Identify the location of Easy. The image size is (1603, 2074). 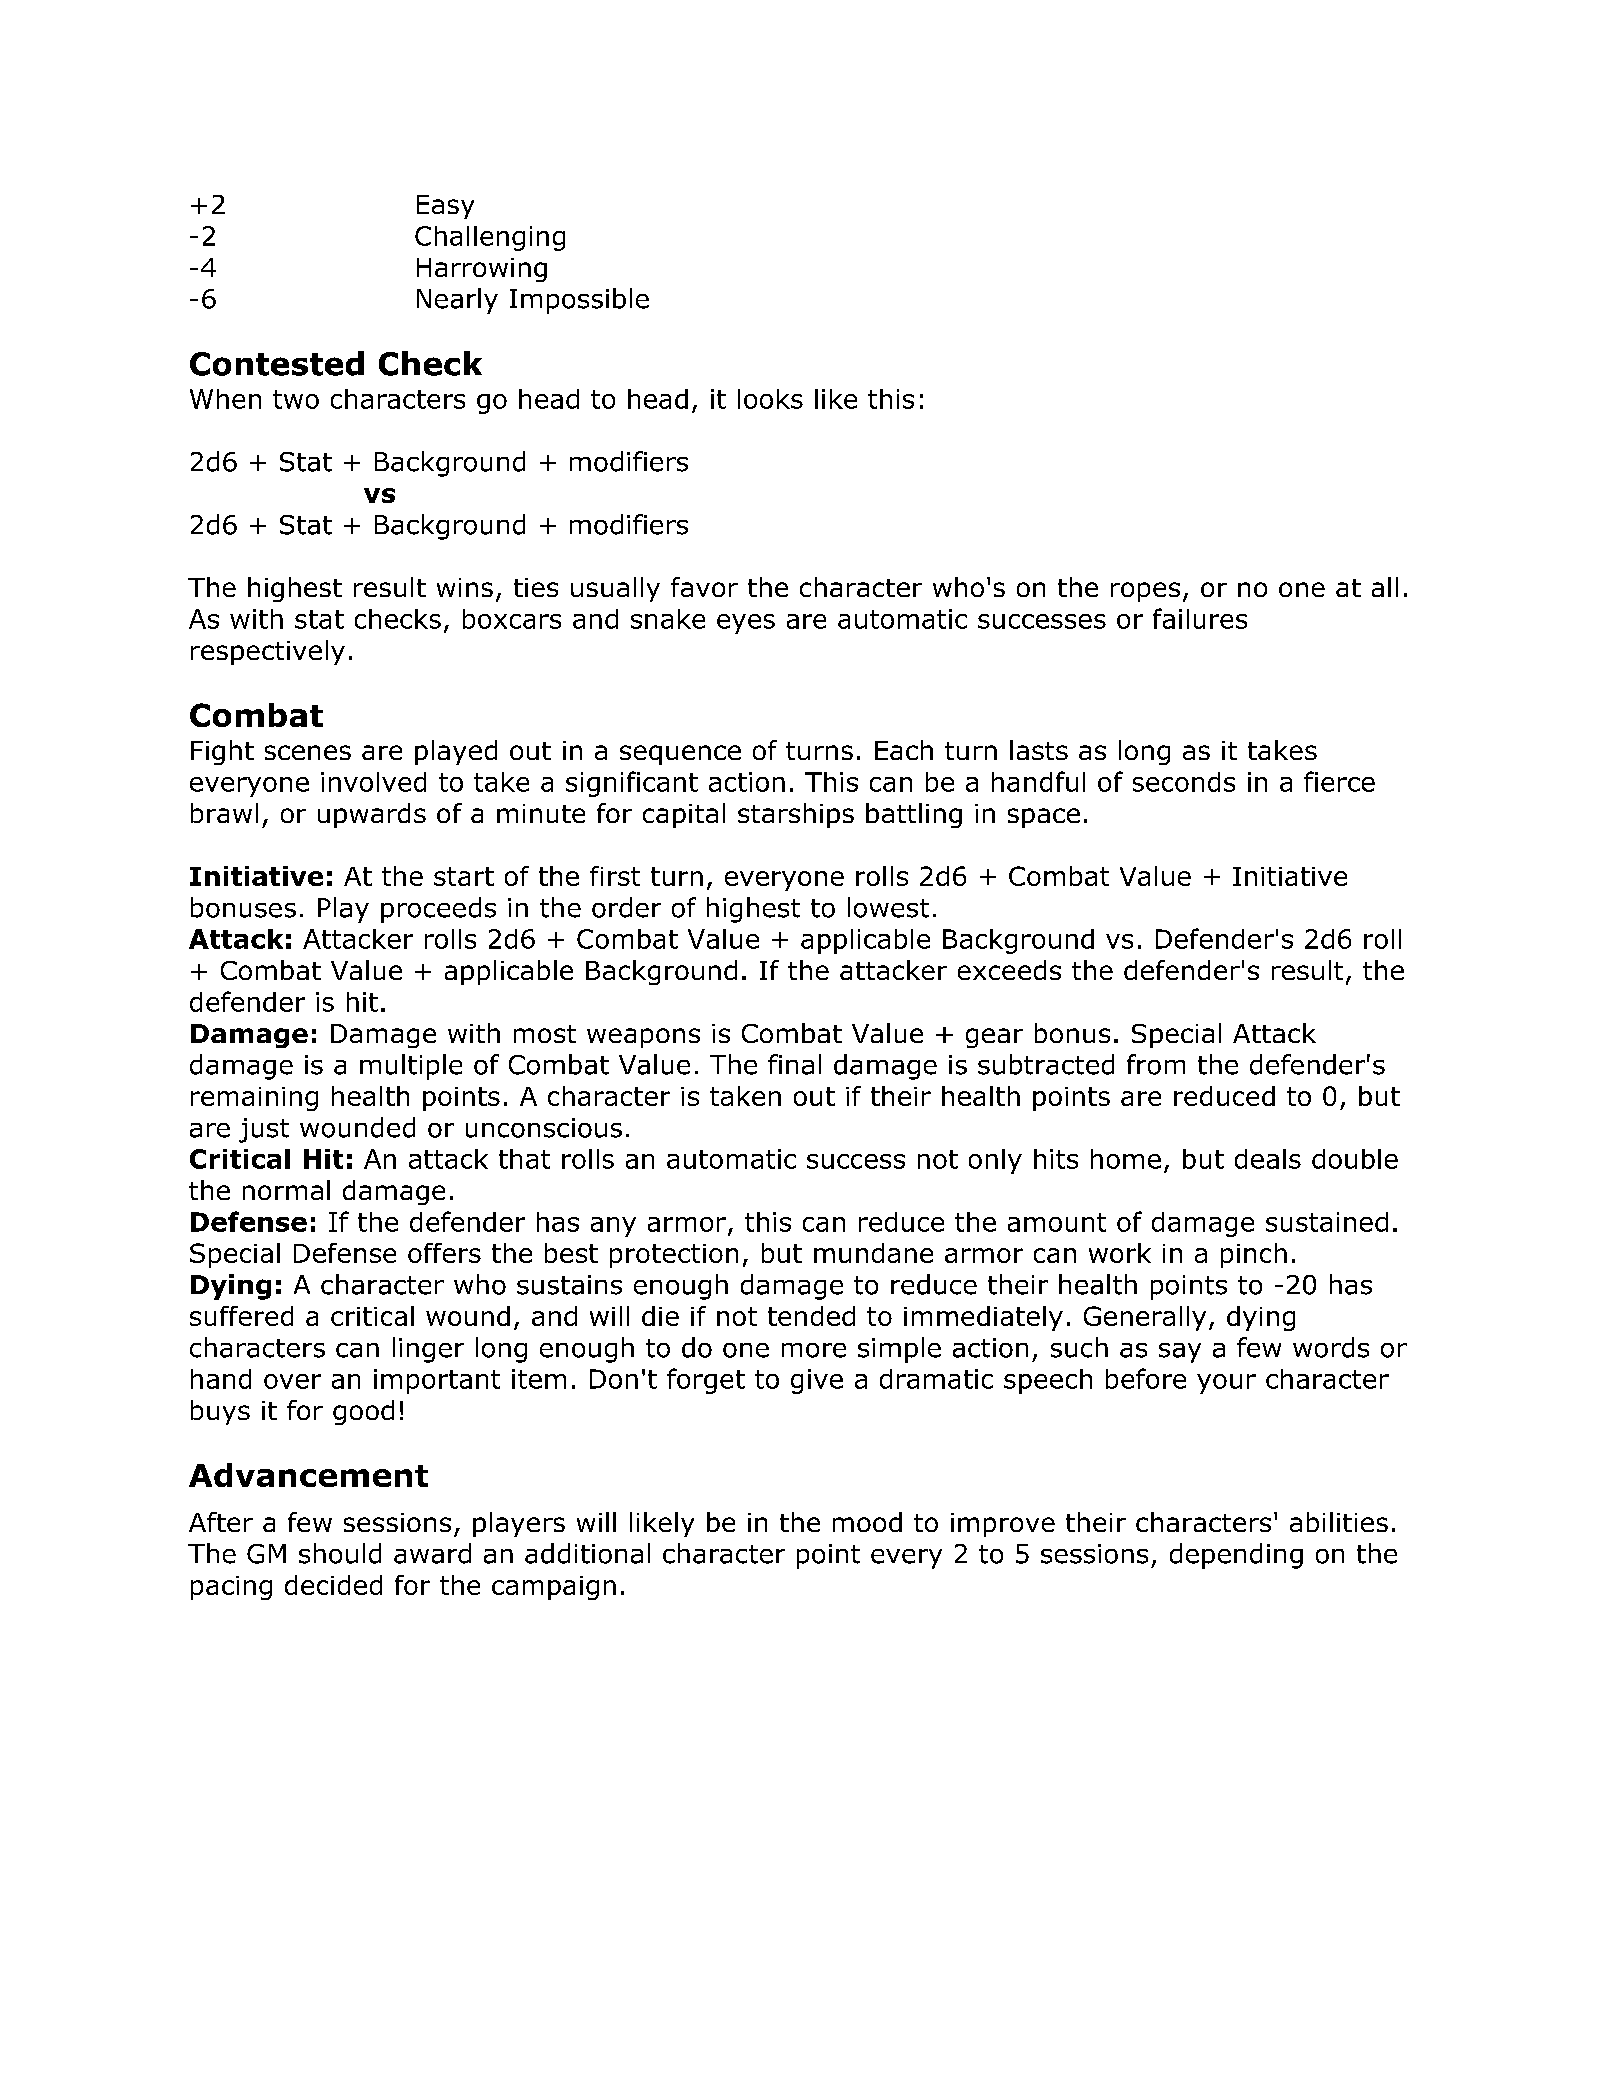
(445, 207).
